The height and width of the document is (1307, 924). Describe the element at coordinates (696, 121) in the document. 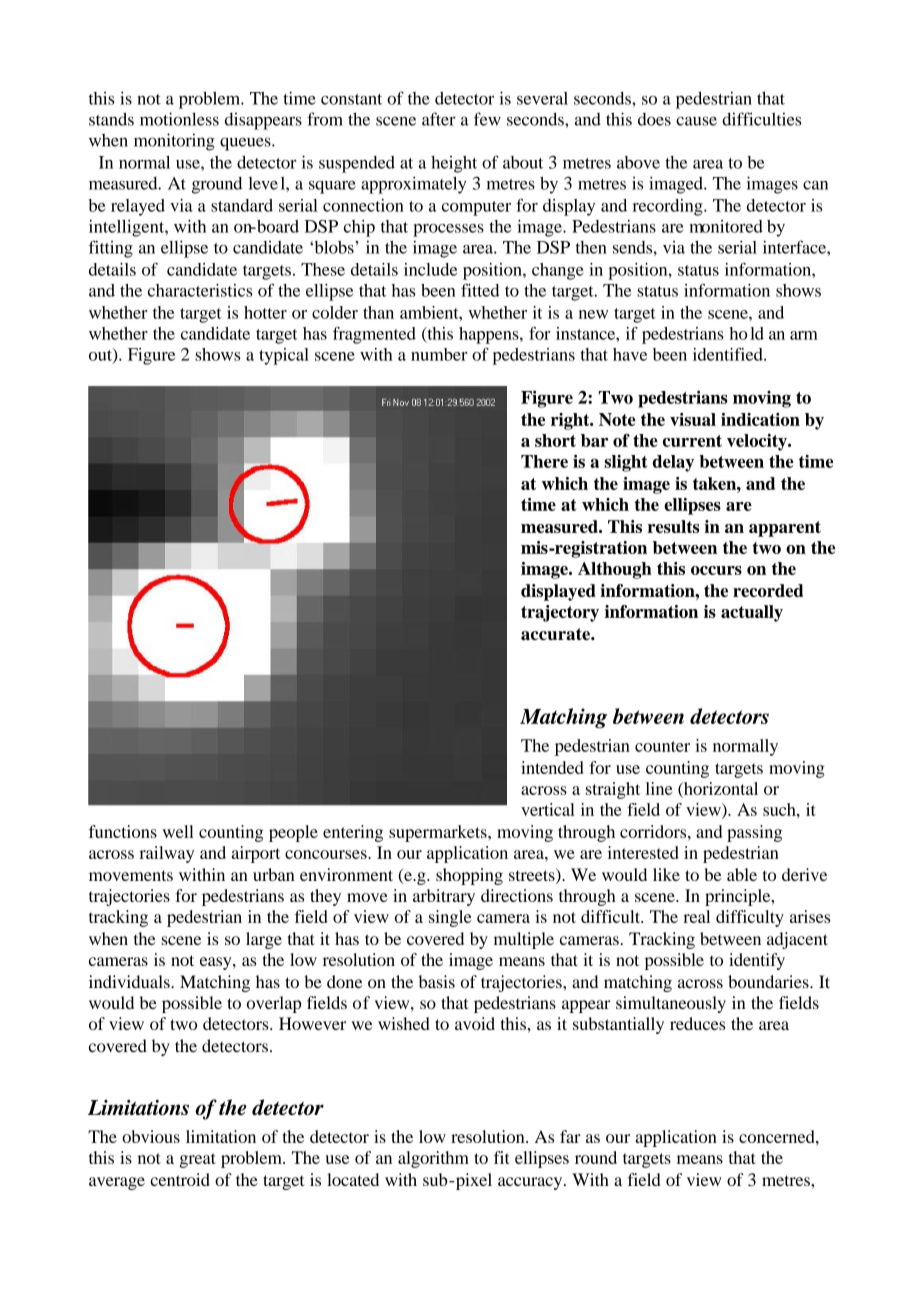

I see `cause` at that location.
